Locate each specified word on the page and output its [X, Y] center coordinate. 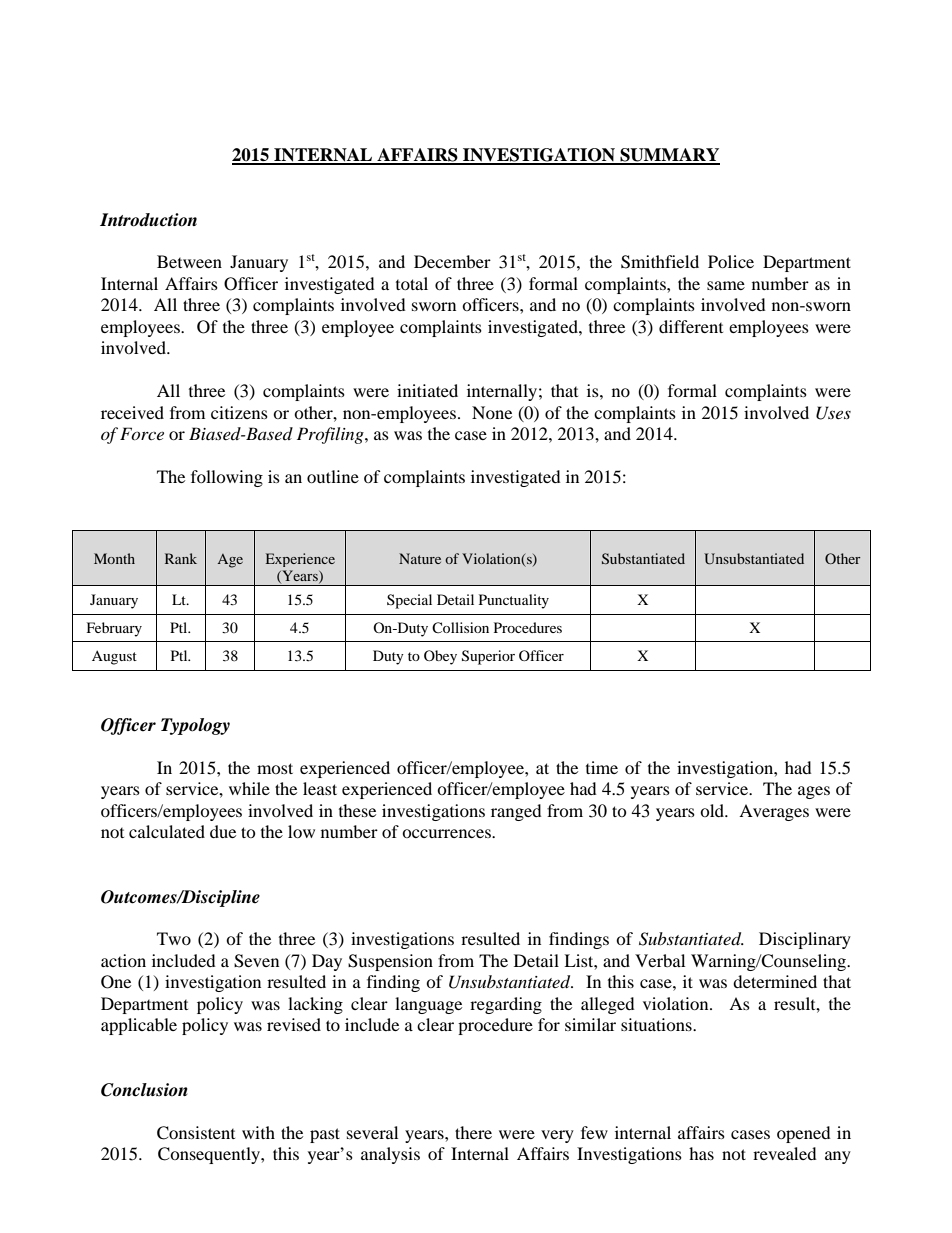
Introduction [148, 220]
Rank [181, 558]
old [713, 810]
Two [174, 938]
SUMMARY [669, 156]
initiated [427, 390]
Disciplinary [805, 940]
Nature [420, 558]
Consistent [196, 1133]
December [452, 261]
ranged [516, 812]
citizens [239, 412]
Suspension [390, 962]
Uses [833, 413]
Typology [195, 726]
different [691, 326]
